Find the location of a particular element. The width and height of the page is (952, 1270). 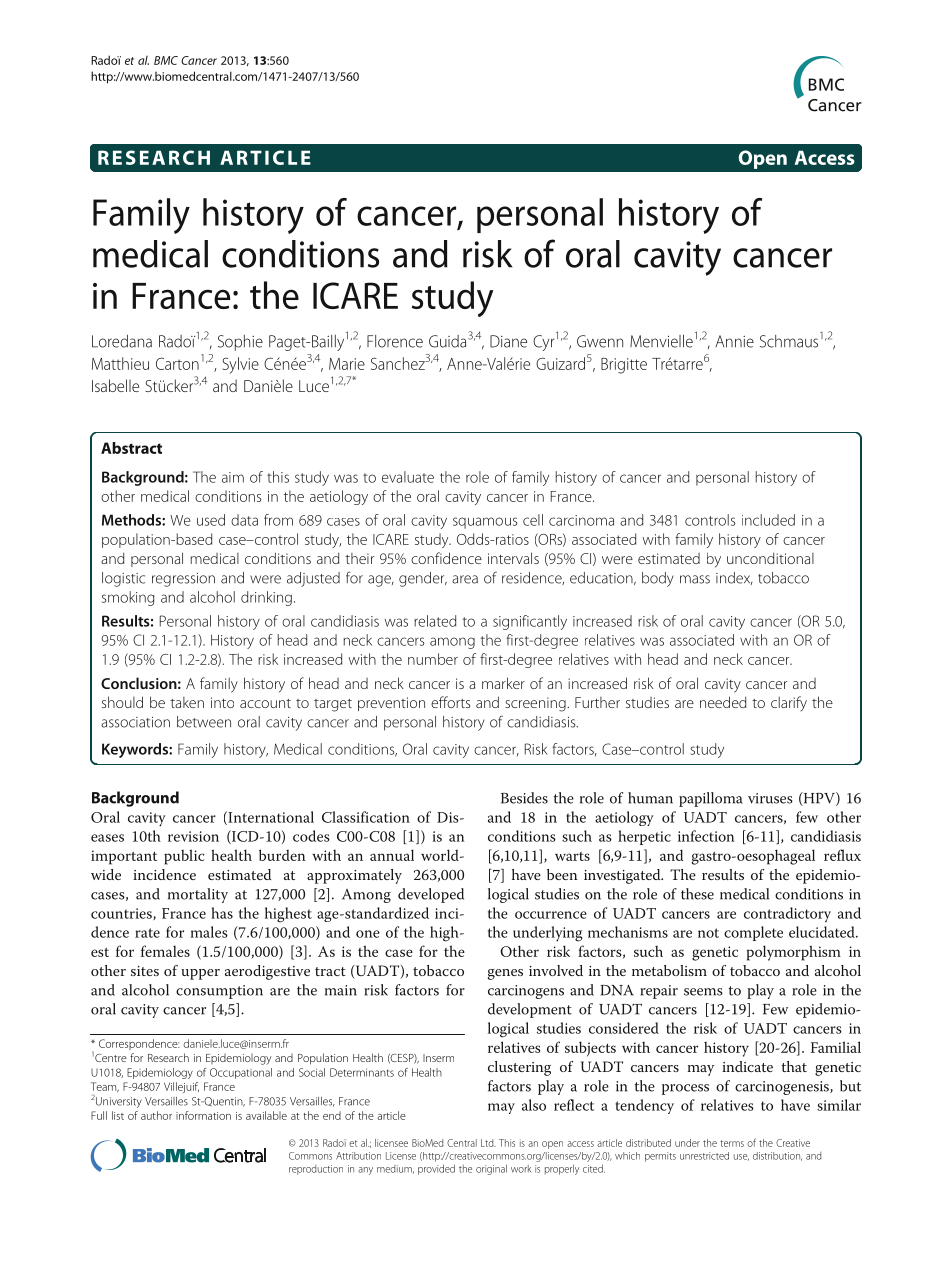

Annie is located at coordinates (734, 341).
